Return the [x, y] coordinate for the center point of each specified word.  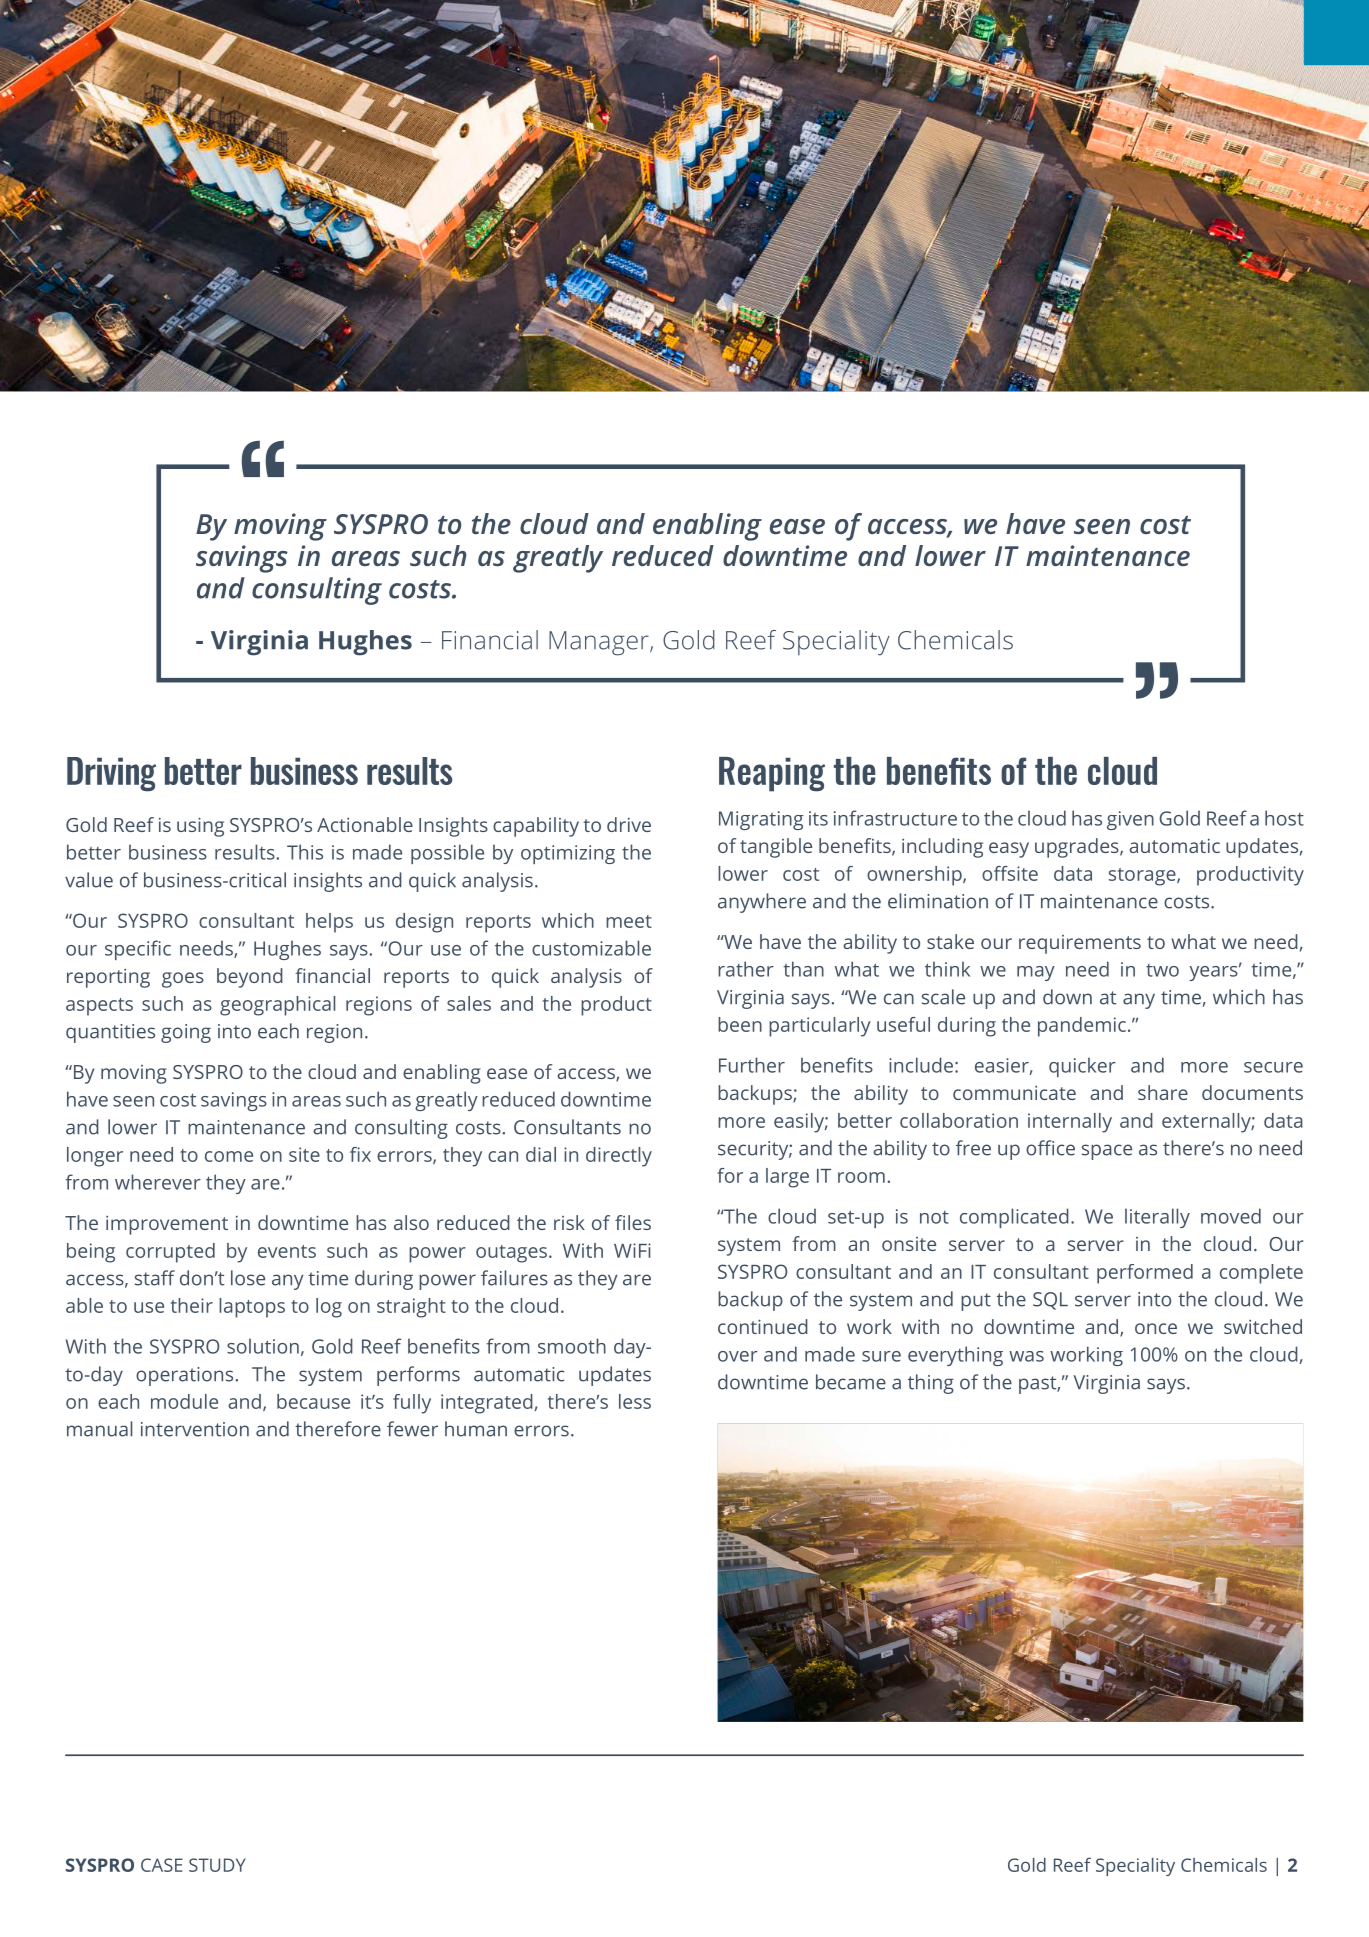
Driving [111, 774]
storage [1143, 877]
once [1156, 1328]
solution [263, 1346]
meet [629, 921]
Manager [600, 643]
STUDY [217, 1865]
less [635, 1401]
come [229, 1156]
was [1026, 1356]
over [738, 1356]
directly [619, 1157]
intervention [195, 1429]
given [1130, 820]
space [1107, 1152]
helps [329, 923]
